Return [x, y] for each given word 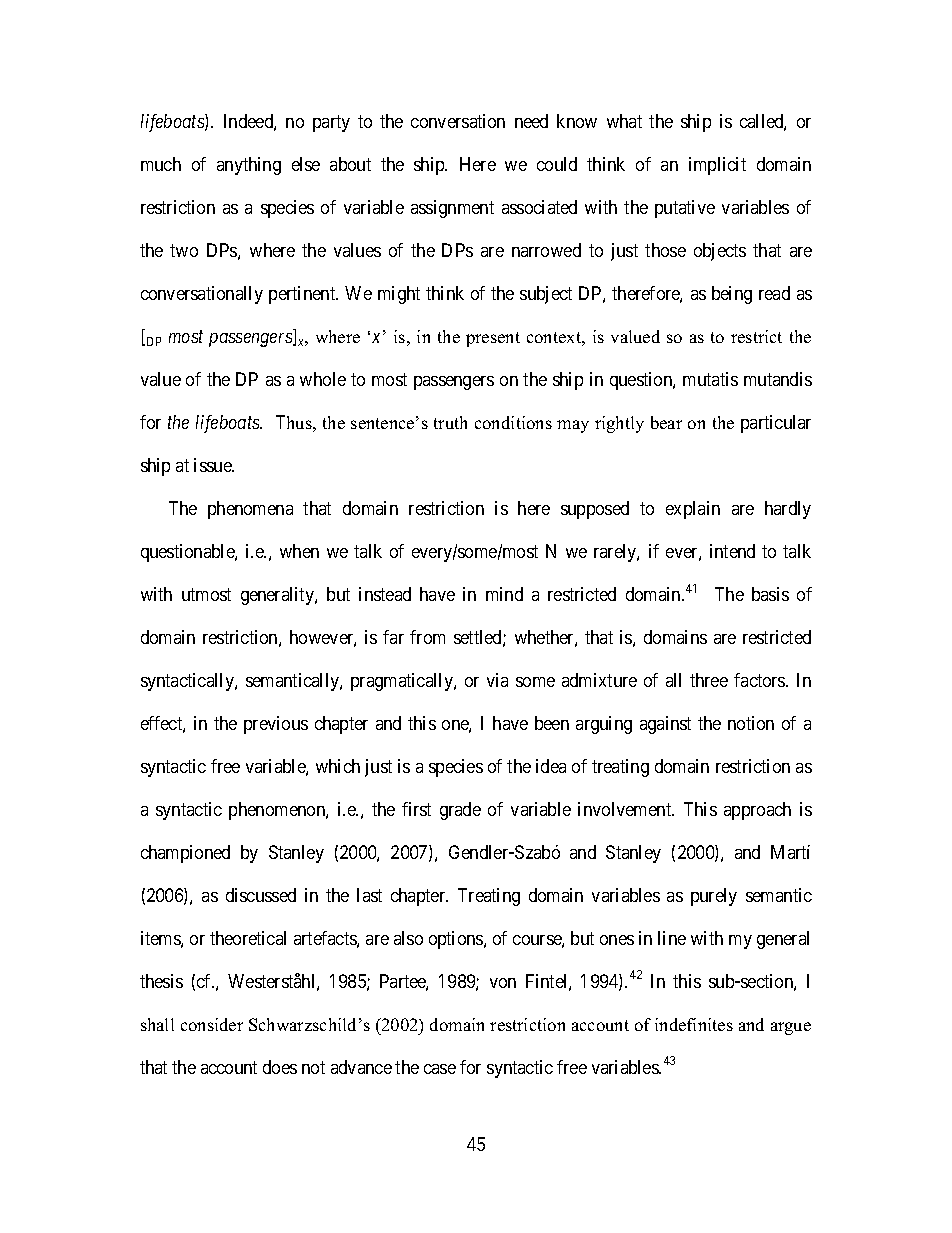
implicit [717, 166]
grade [460, 811]
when [299, 551]
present [493, 339]
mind [504, 594]
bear [666, 422]
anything [249, 166]
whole [323, 379]
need [531, 121]
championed [185, 854]
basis [770, 594]
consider [212, 1024]
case [440, 1069]
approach [757, 811]
